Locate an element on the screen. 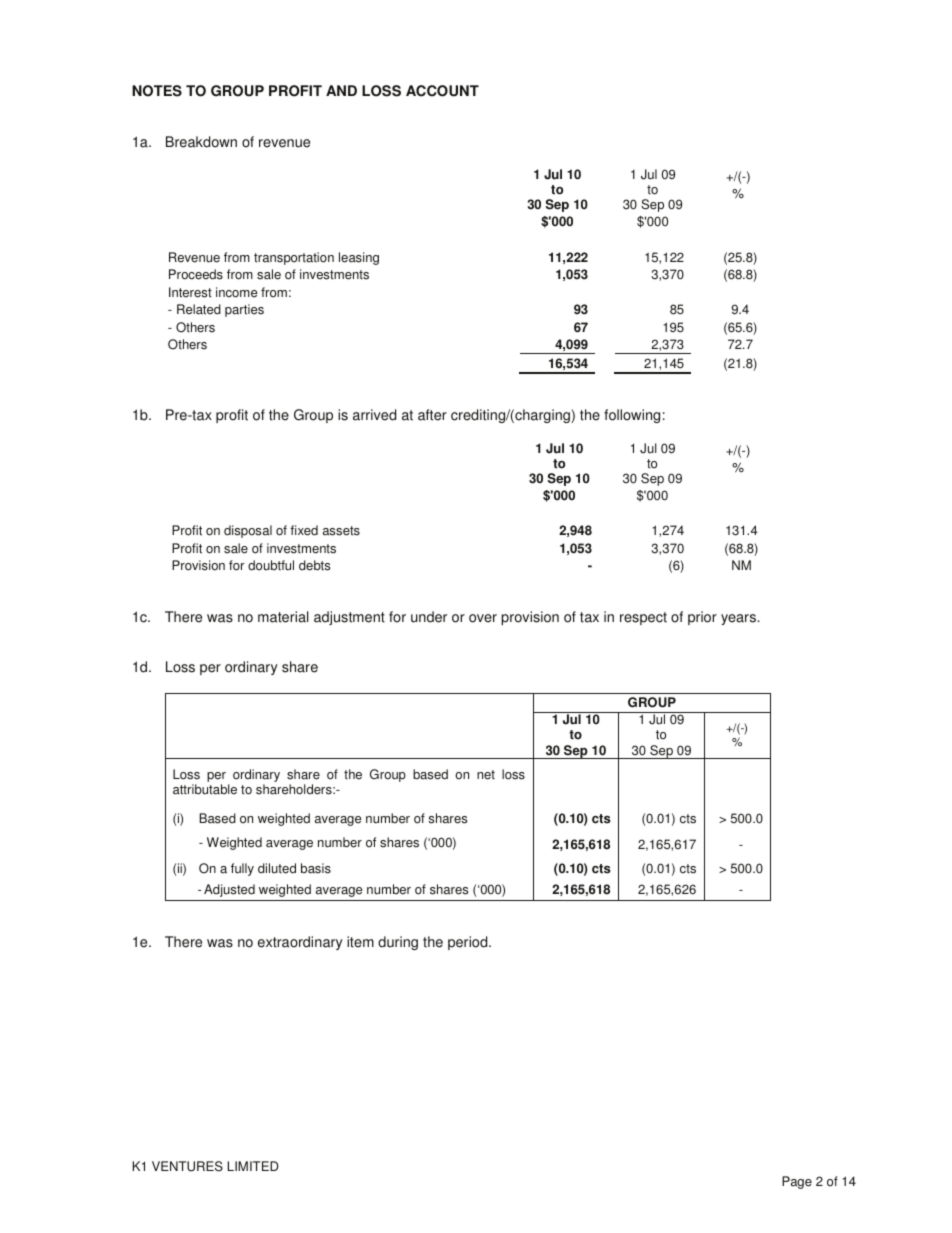 The width and height of the screenshot is (952, 1233). after is located at coordinates (432, 415).
